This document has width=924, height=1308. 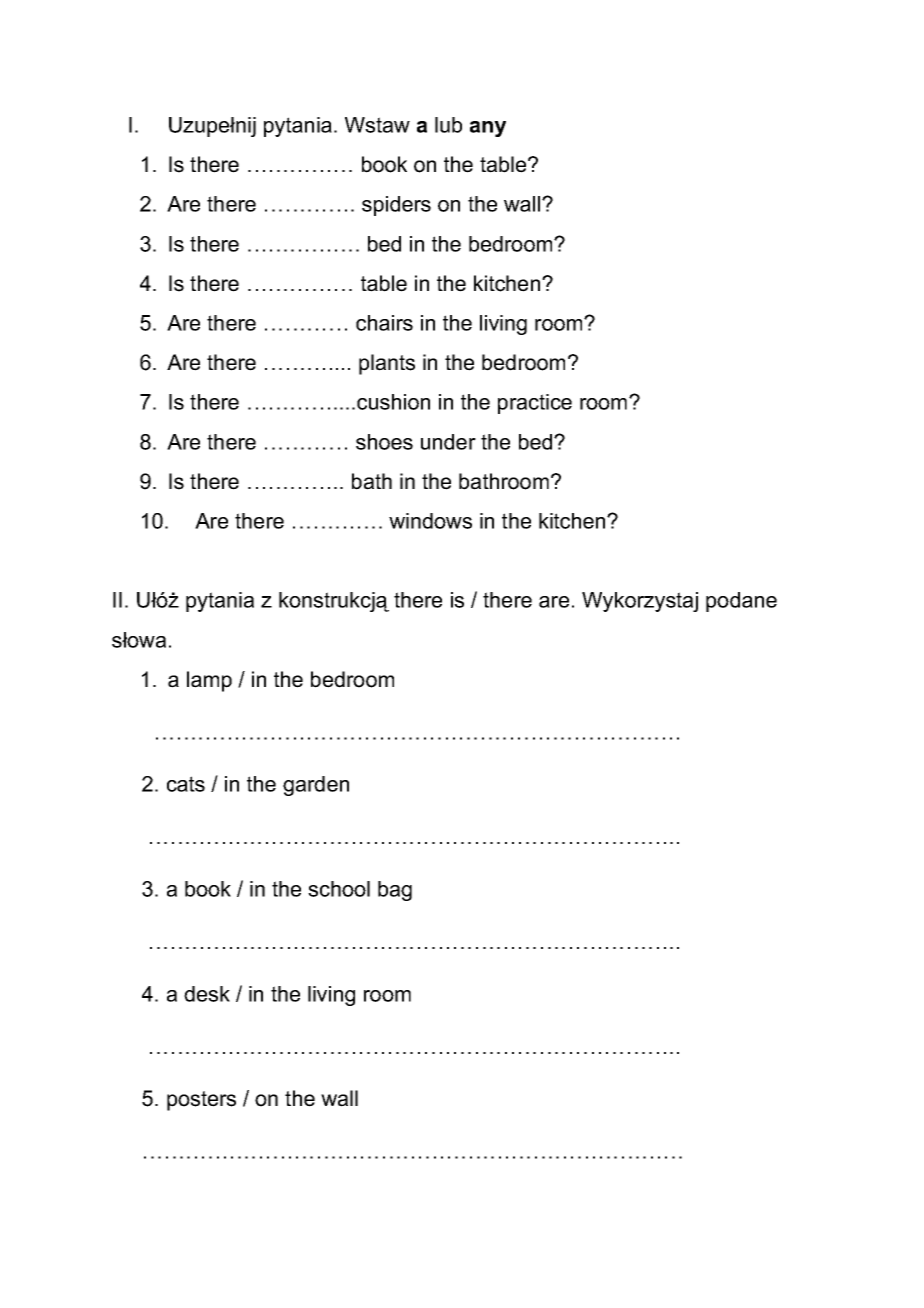 I want to click on posters, so click(x=201, y=1101).
